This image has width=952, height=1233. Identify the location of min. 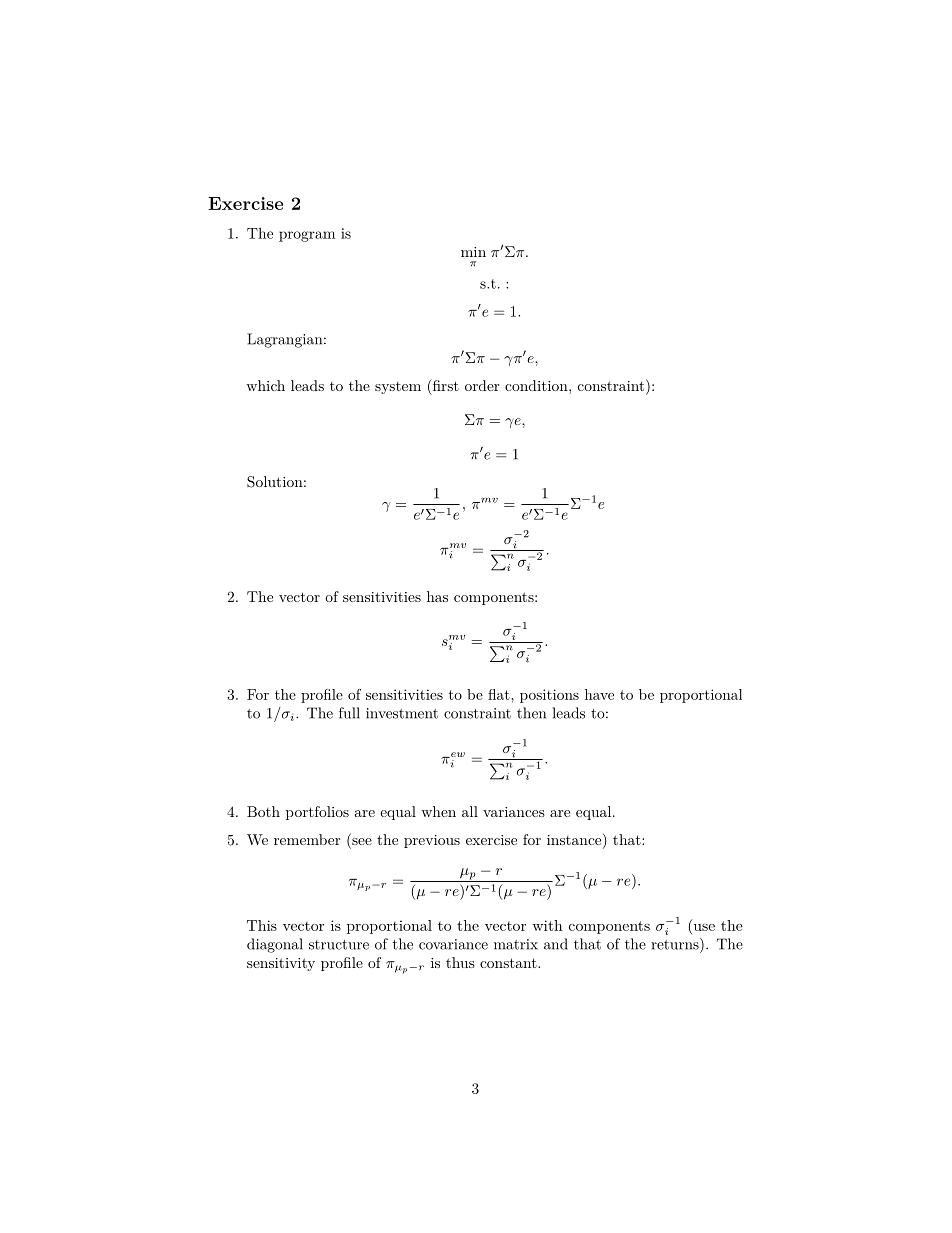
(473, 252).
